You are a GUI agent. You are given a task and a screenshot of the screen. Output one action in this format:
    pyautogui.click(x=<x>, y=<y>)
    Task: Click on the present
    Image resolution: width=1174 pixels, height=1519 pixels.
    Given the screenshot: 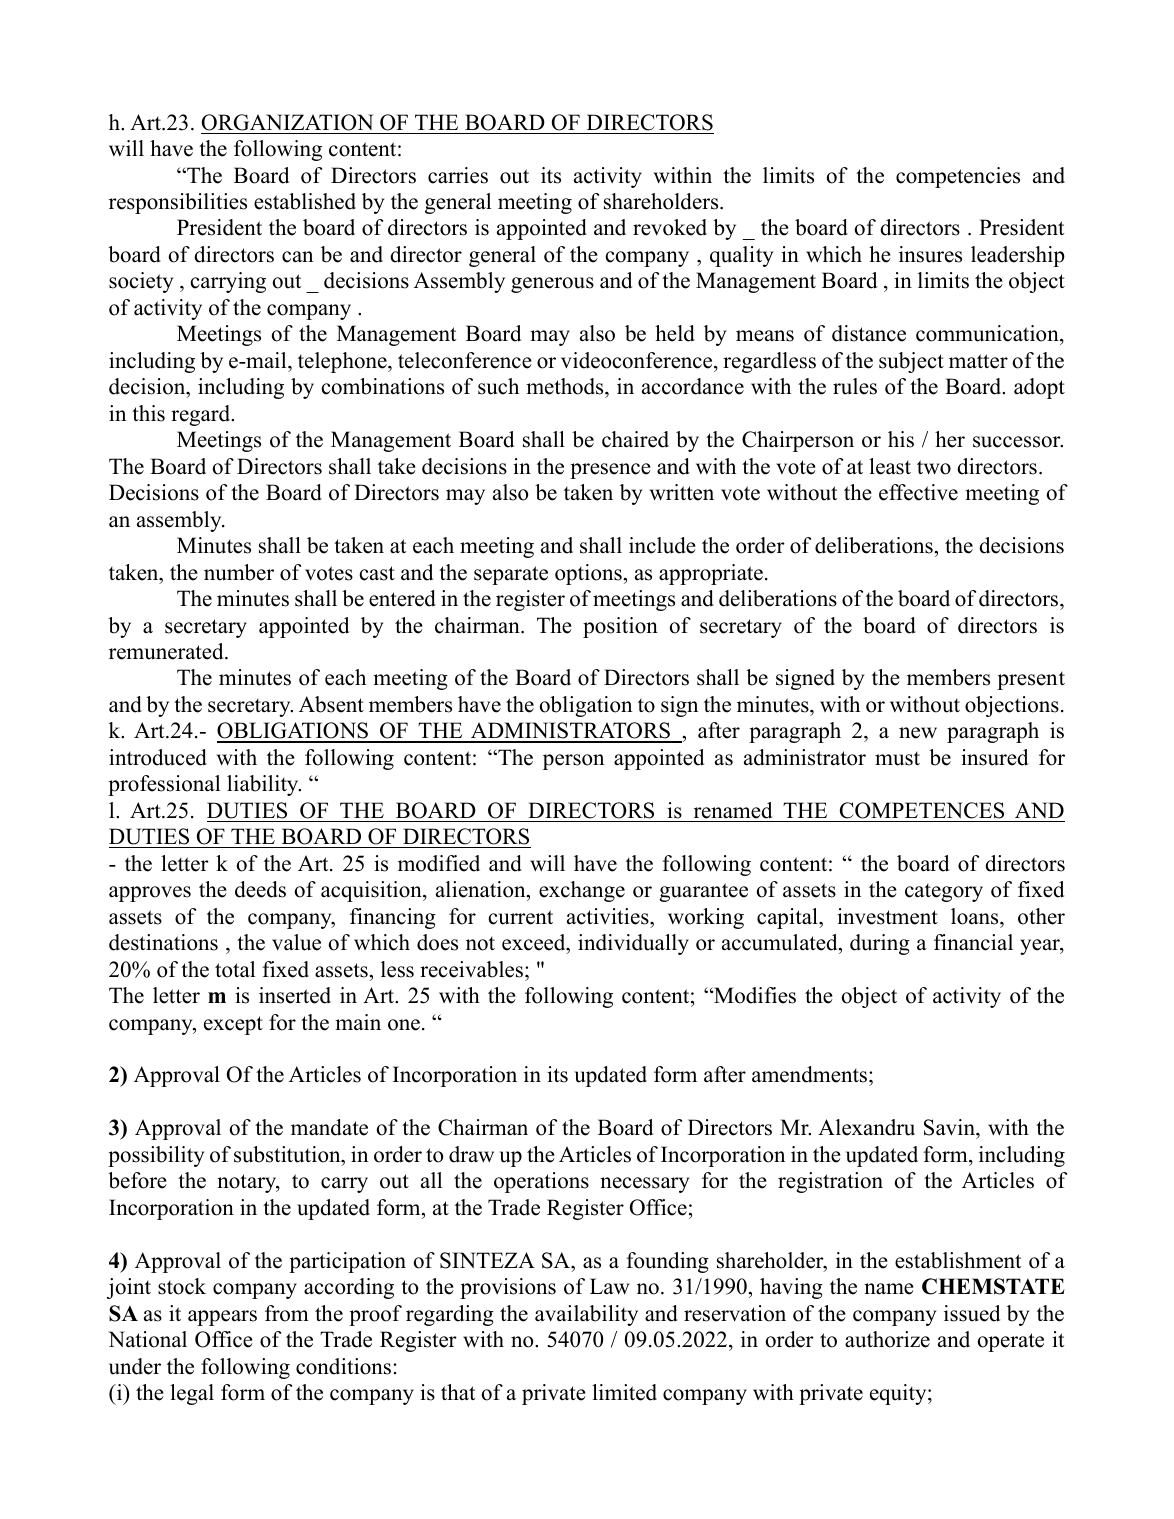 What is the action you would take?
    pyautogui.click(x=1031, y=680)
